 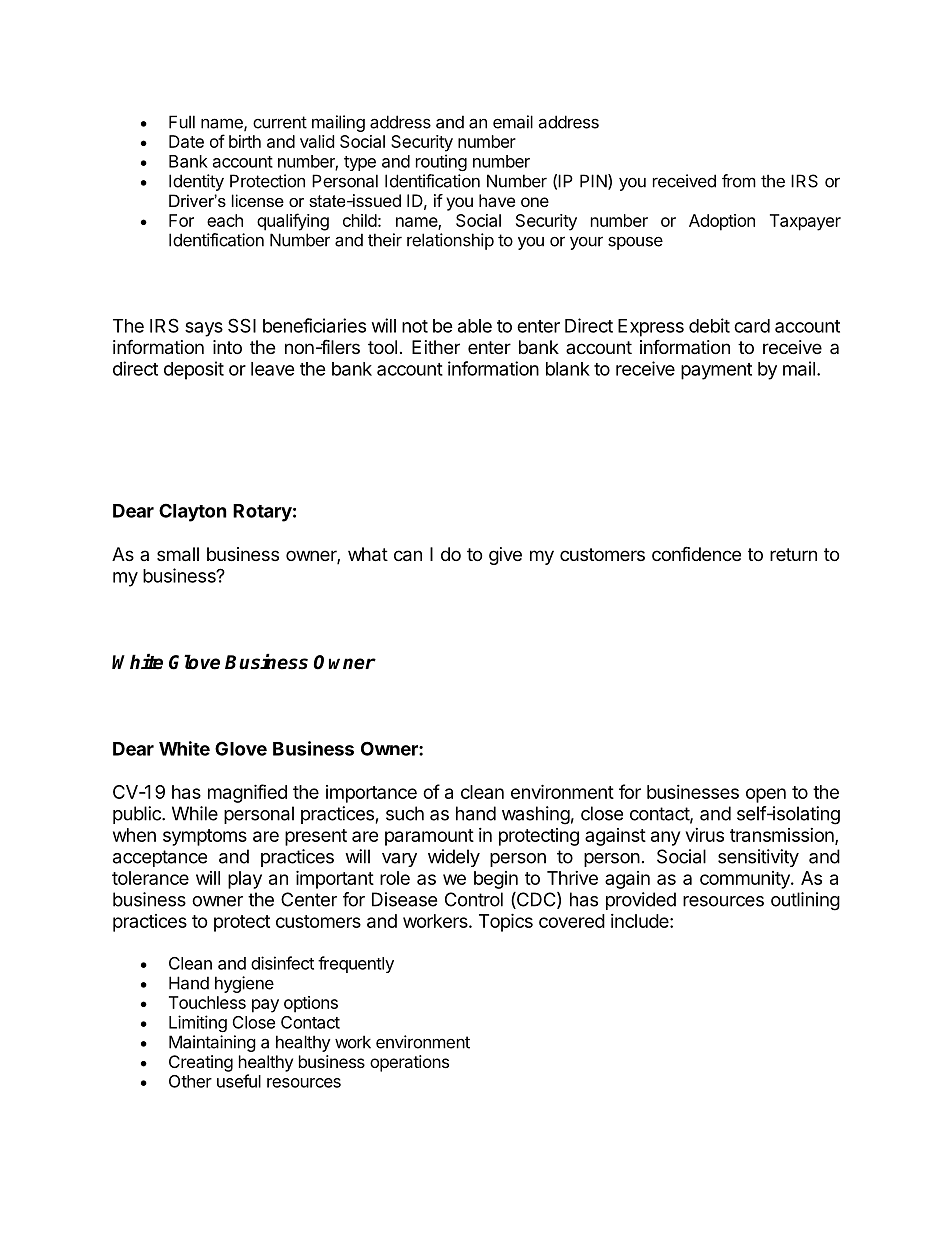 What do you see at coordinates (716, 371) in the document?
I see `payment` at bounding box center [716, 371].
